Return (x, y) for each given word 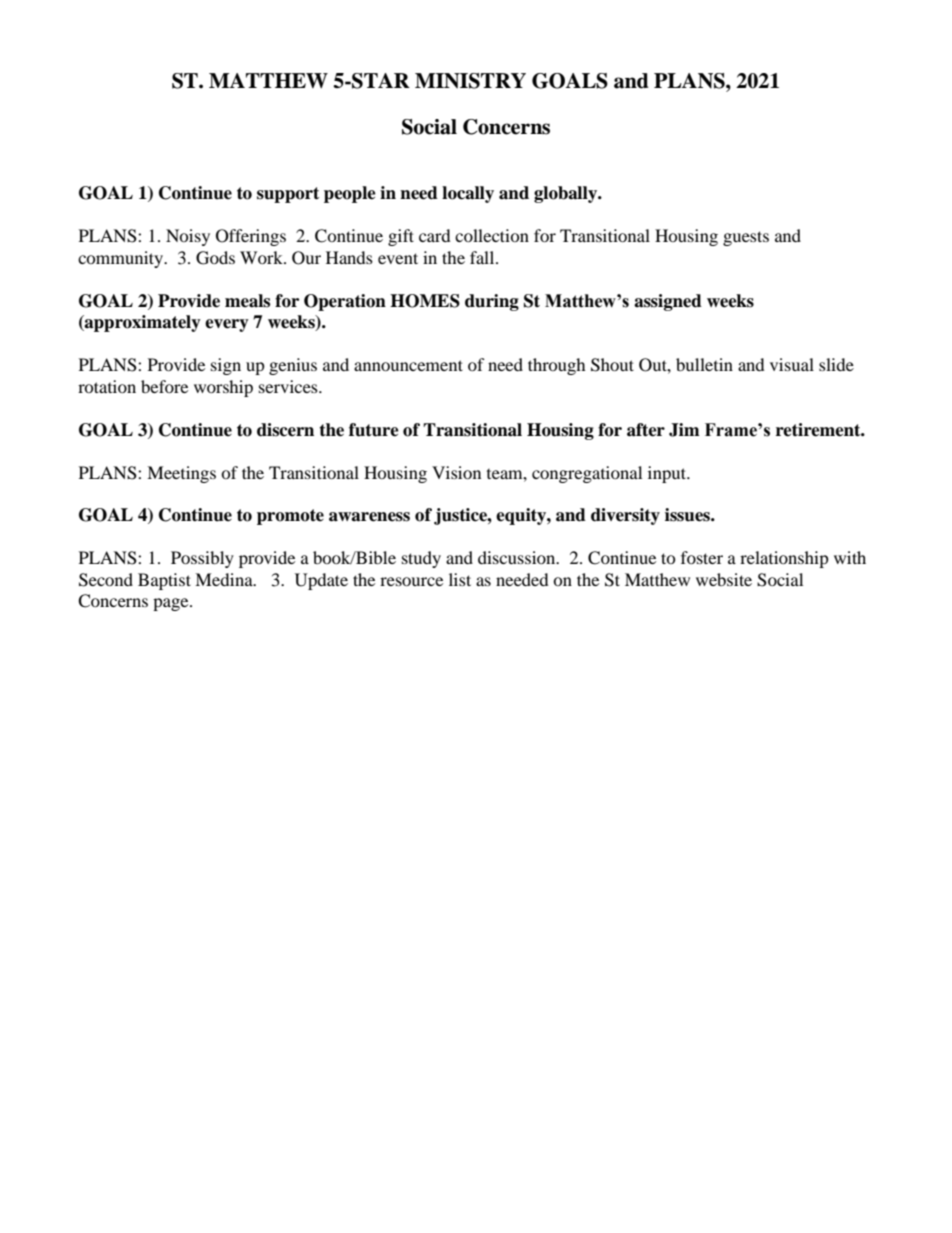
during (492, 302)
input (668, 474)
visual (792, 364)
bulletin (704, 364)
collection (492, 235)
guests (746, 238)
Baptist (164, 581)
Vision (456, 472)
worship (223, 388)
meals (247, 301)
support (288, 195)
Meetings (181, 474)
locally (468, 194)
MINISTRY (470, 81)
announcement (408, 365)
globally (567, 194)
